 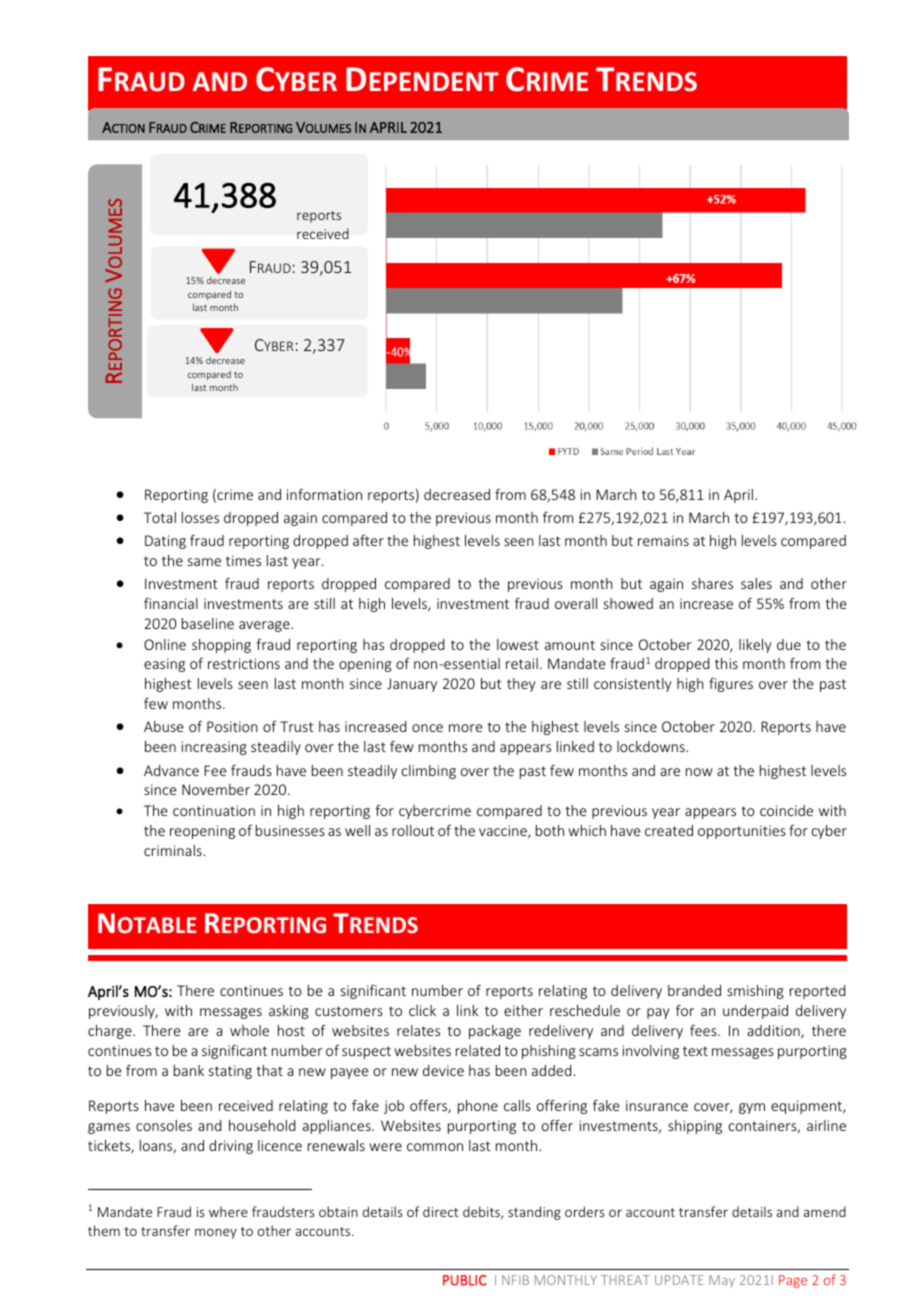 I want to click on May, so click(x=722, y=1281).
